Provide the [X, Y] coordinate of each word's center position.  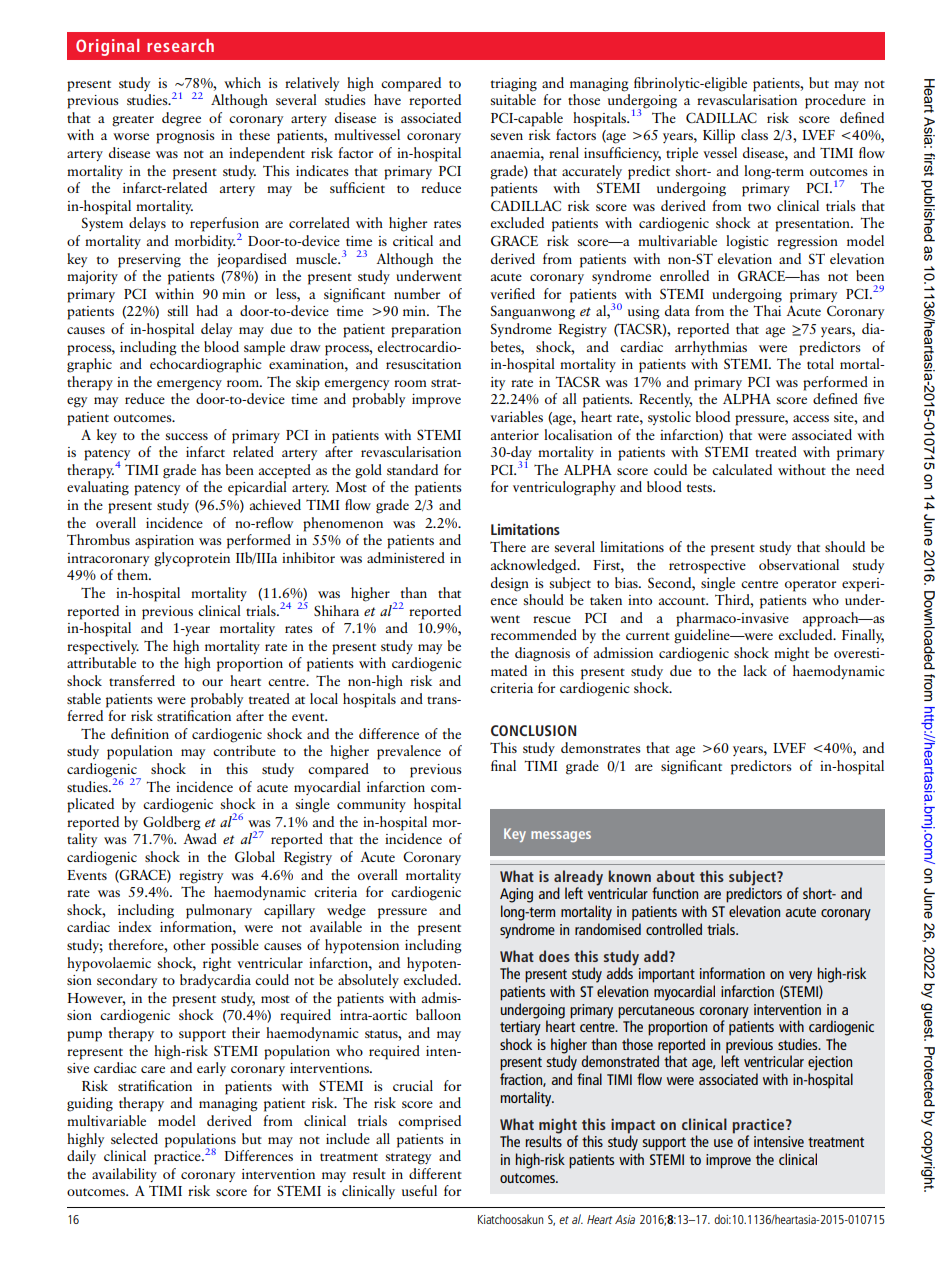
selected [134, 1138]
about [675, 876]
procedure [835, 101]
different [435, 1173]
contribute [244, 750]
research [180, 45]
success [186, 436]
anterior [515, 435]
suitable [513, 99]
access [811, 418]
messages [561, 836]
